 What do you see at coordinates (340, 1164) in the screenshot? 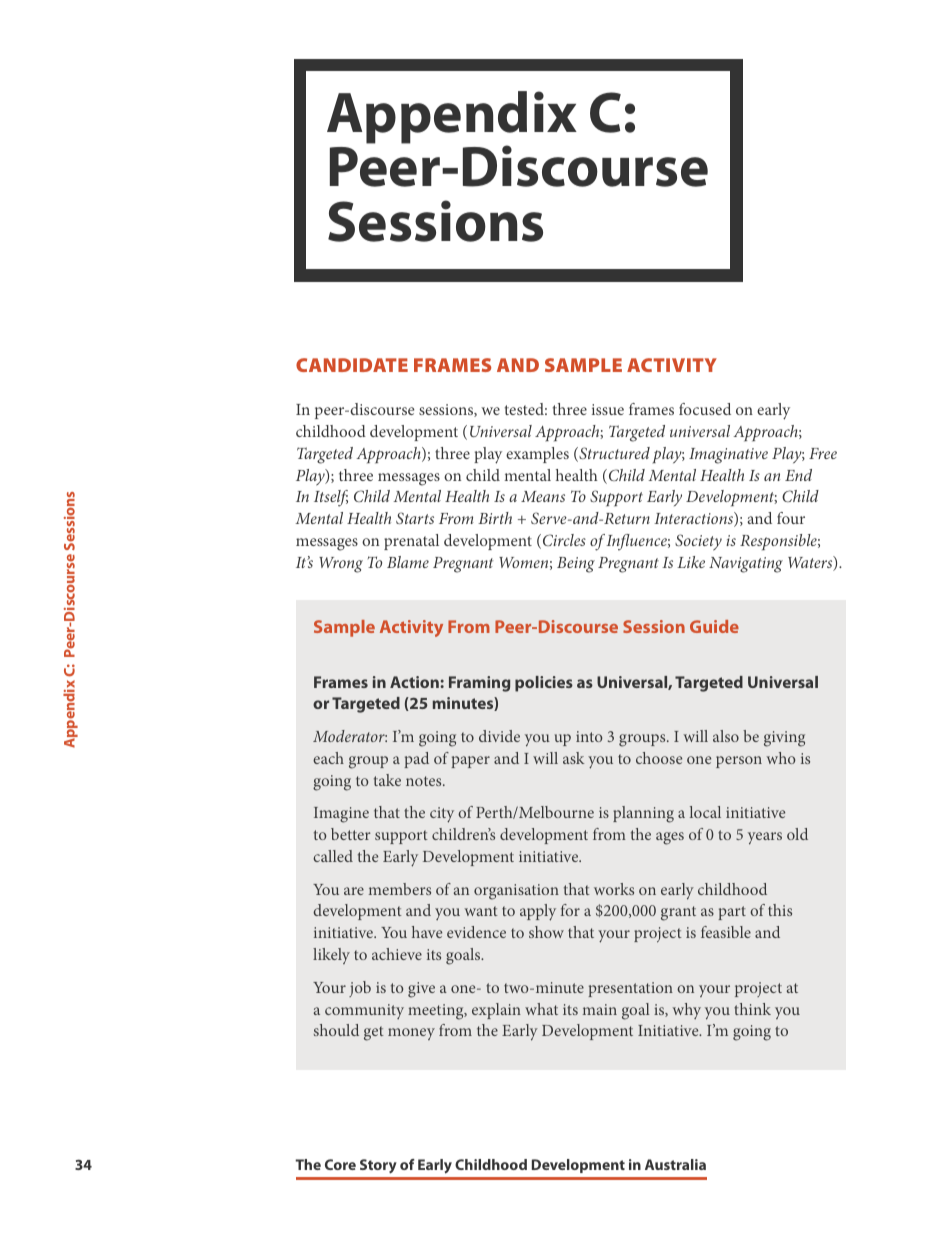
I see `Core` at bounding box center [340, 1164].
